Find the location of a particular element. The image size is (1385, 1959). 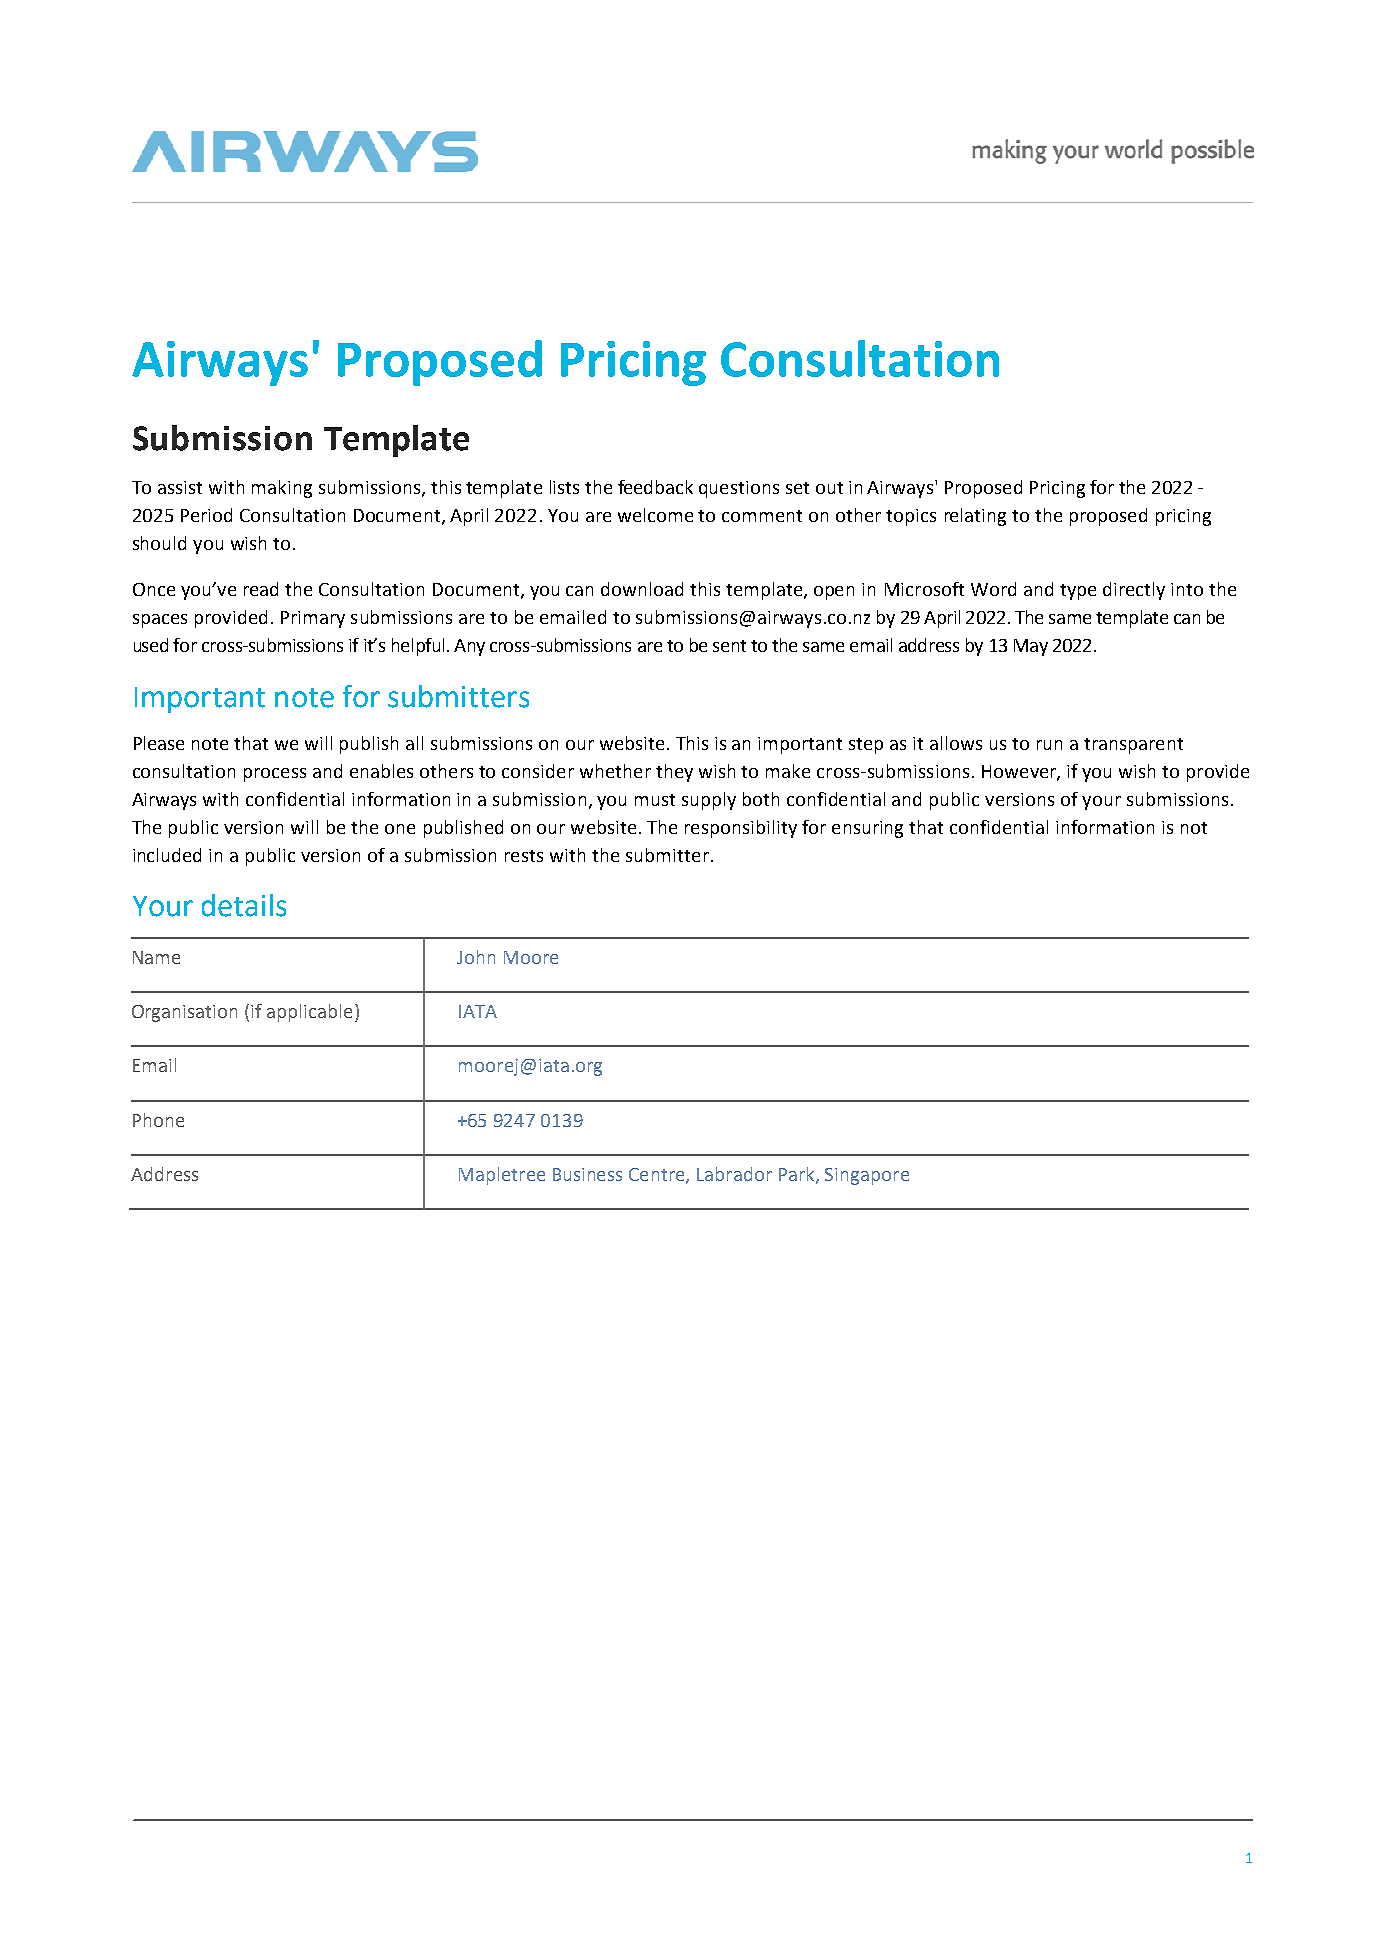

relating is located at coordinates (975, 517).
